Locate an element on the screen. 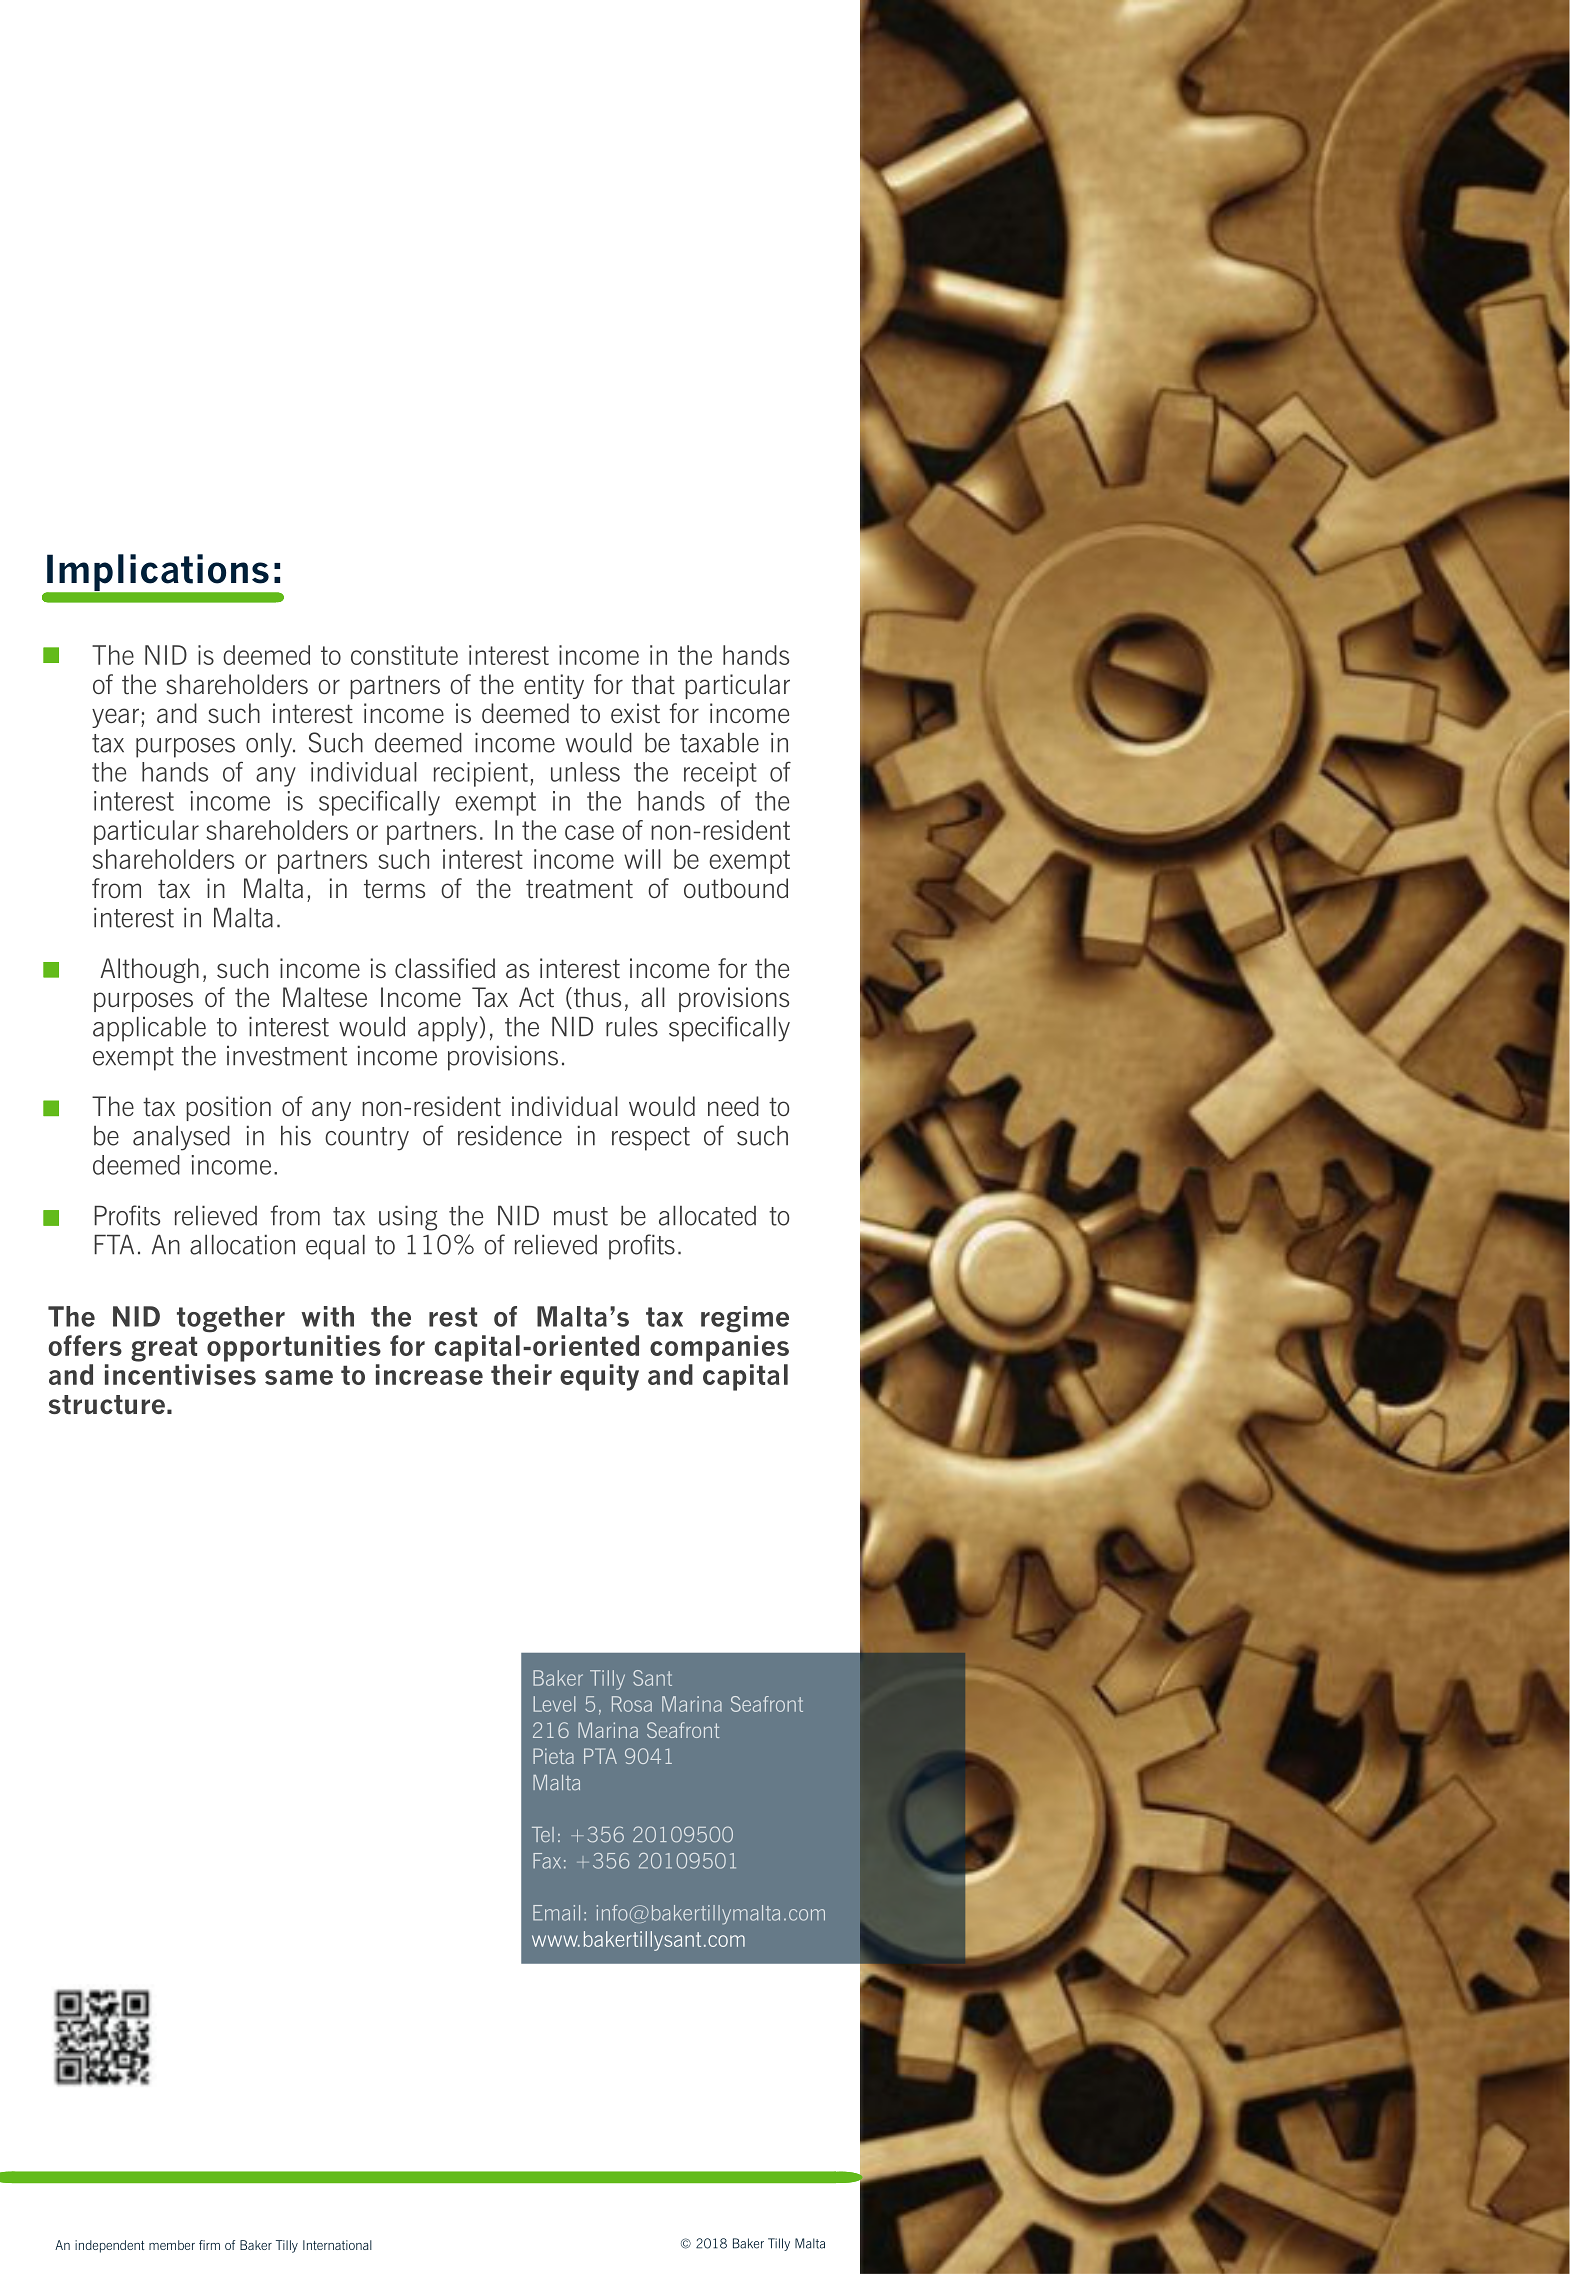 This screenshot has width=1570, height=2274. using is located at coordinates (408, 1218).
